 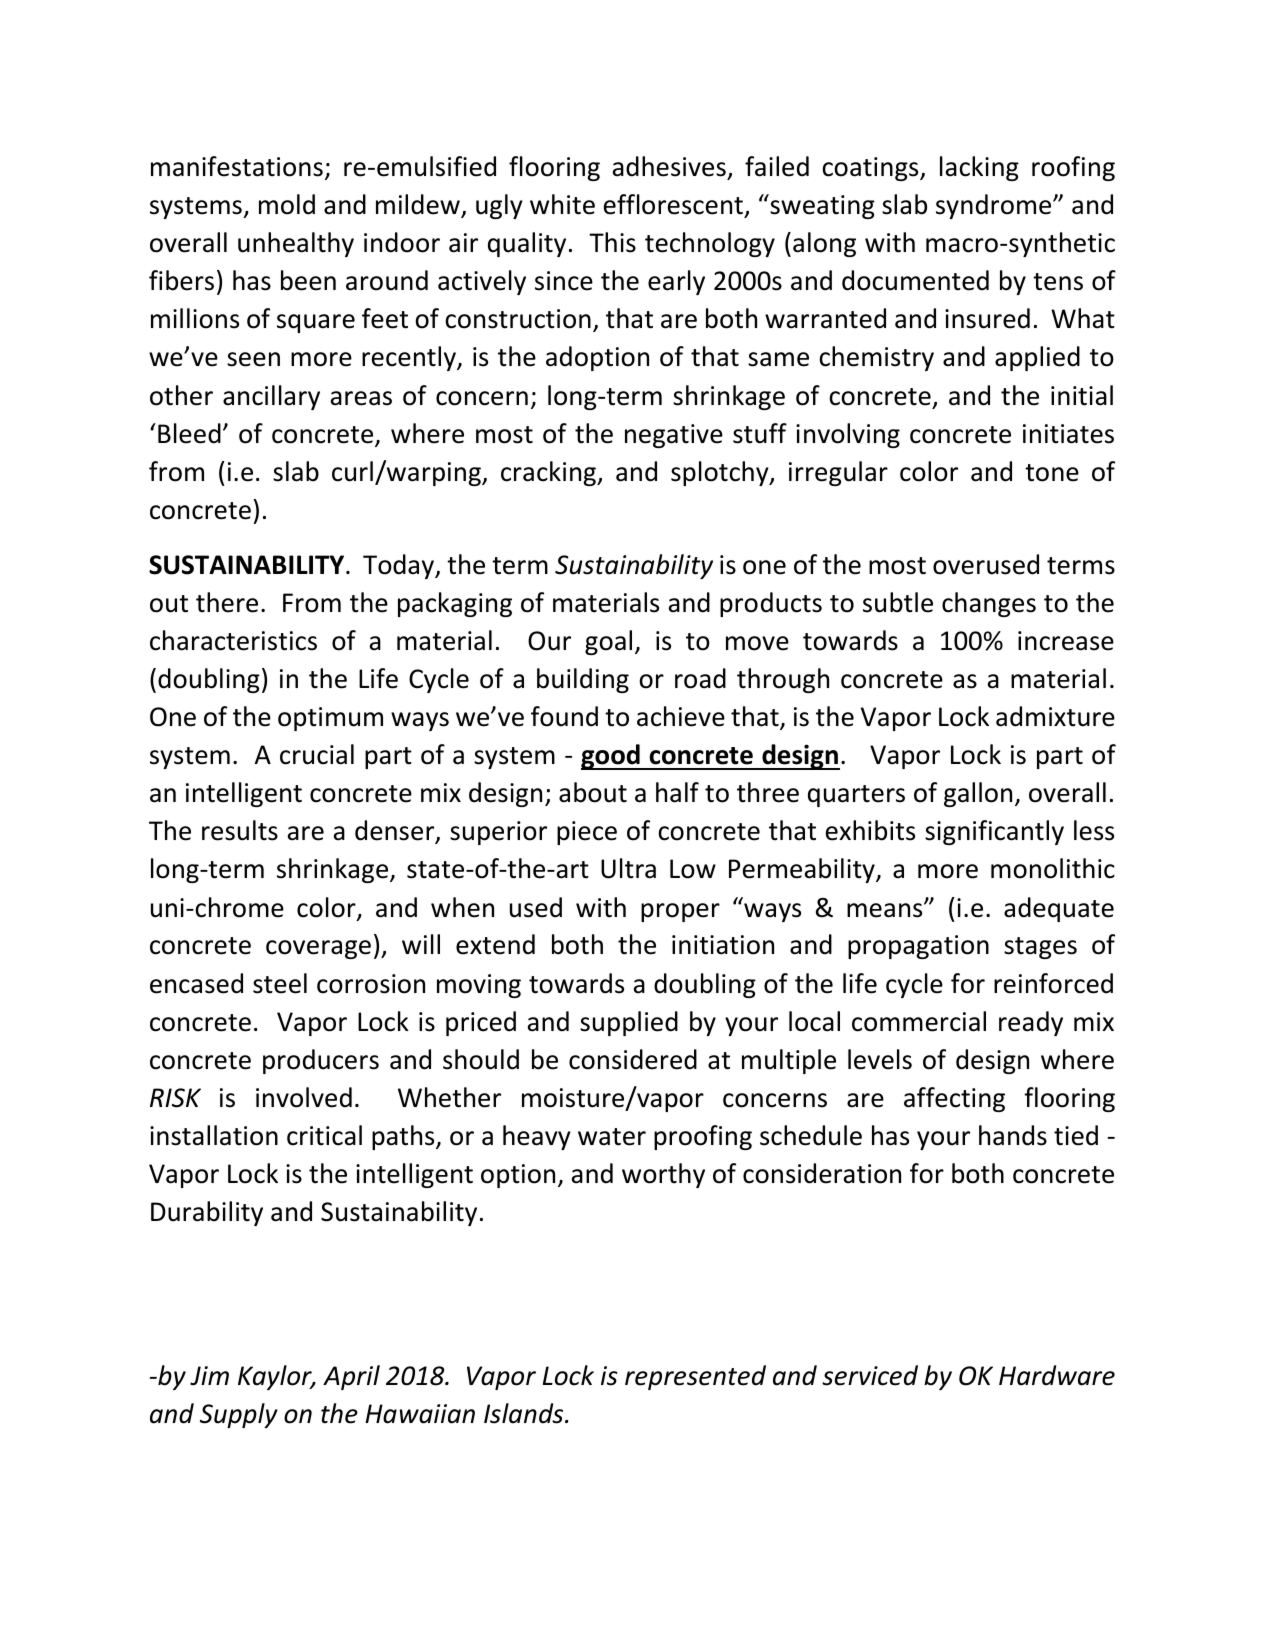 I want to click on Bleed, so click(x=189, y=433).
